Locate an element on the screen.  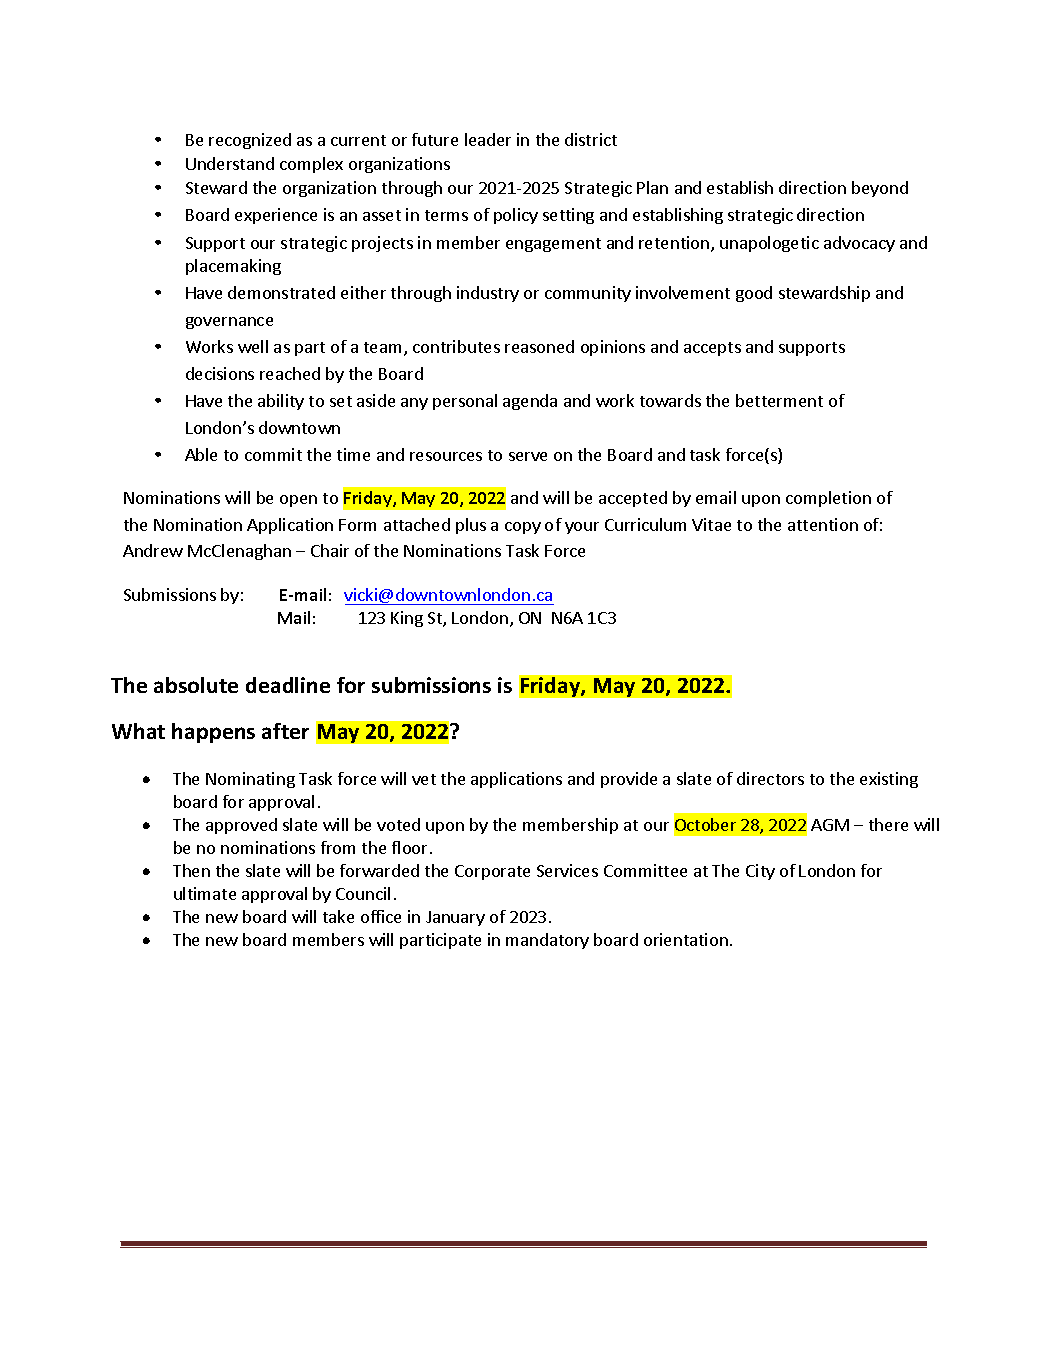
attention is located at coordinates (823, 524).
